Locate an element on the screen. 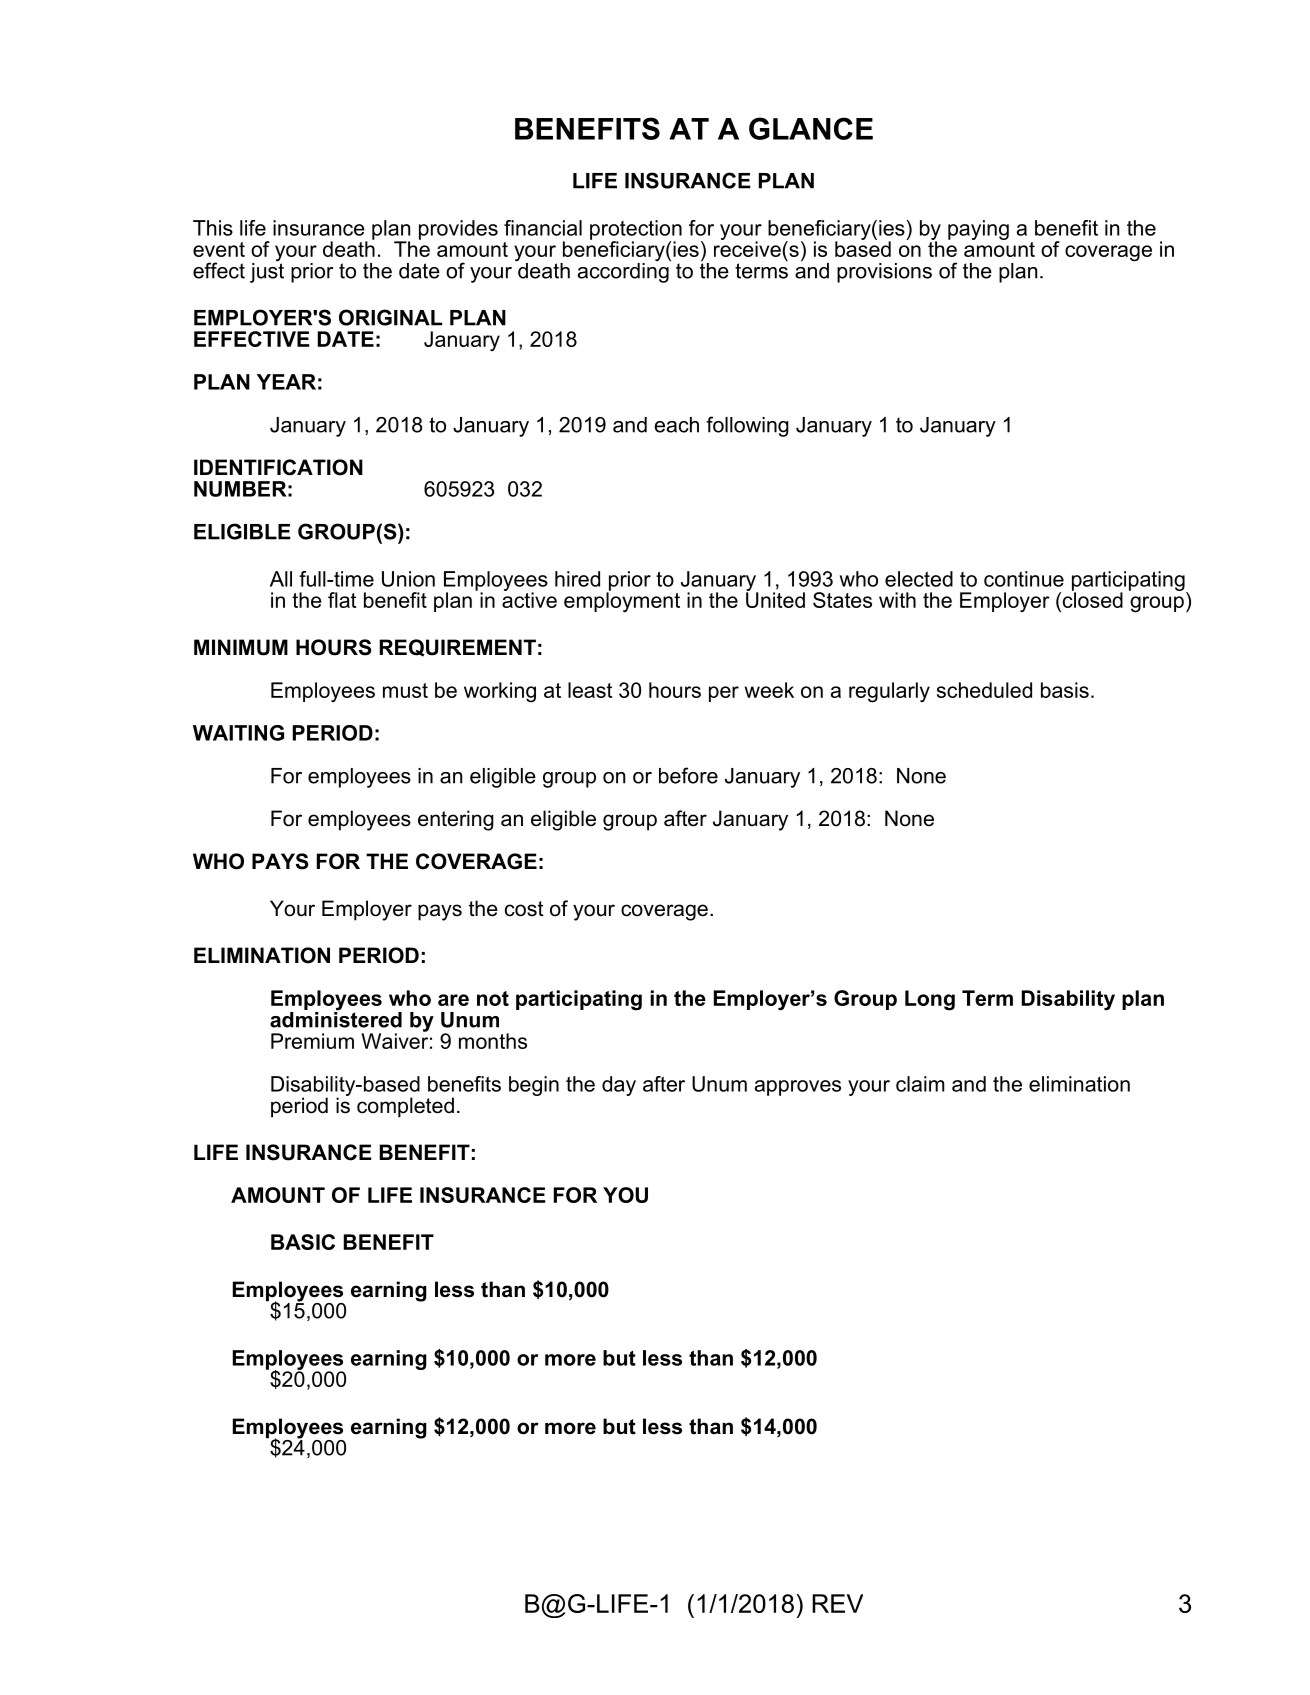 The height and width of the screenshot is (1695, 1310). BASIC is located at coordinates (303, 1242).
